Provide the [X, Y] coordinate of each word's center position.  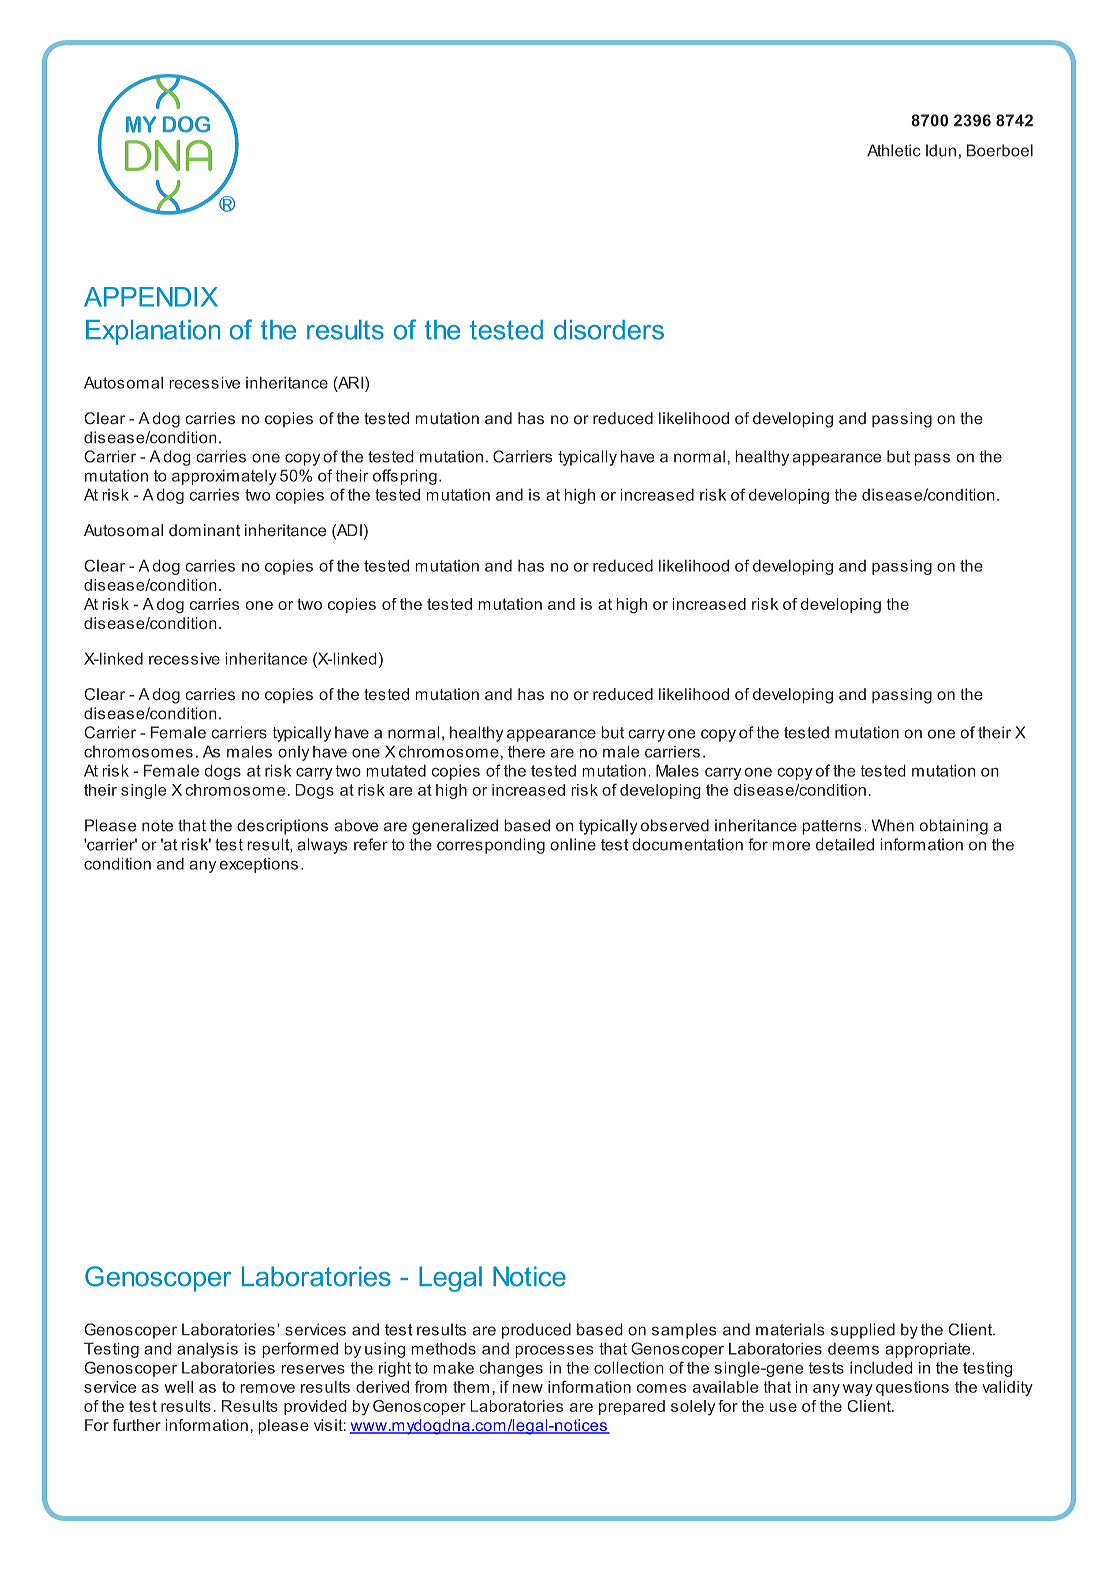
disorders [609, 330]
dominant [204, 530]
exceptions [258, 865]
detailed [845, 844]
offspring [405, 477]
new [528, 1388]
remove [267, 1388]
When [893, 825]
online [573, 844]
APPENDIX [151, 297]
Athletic [894, 150]
